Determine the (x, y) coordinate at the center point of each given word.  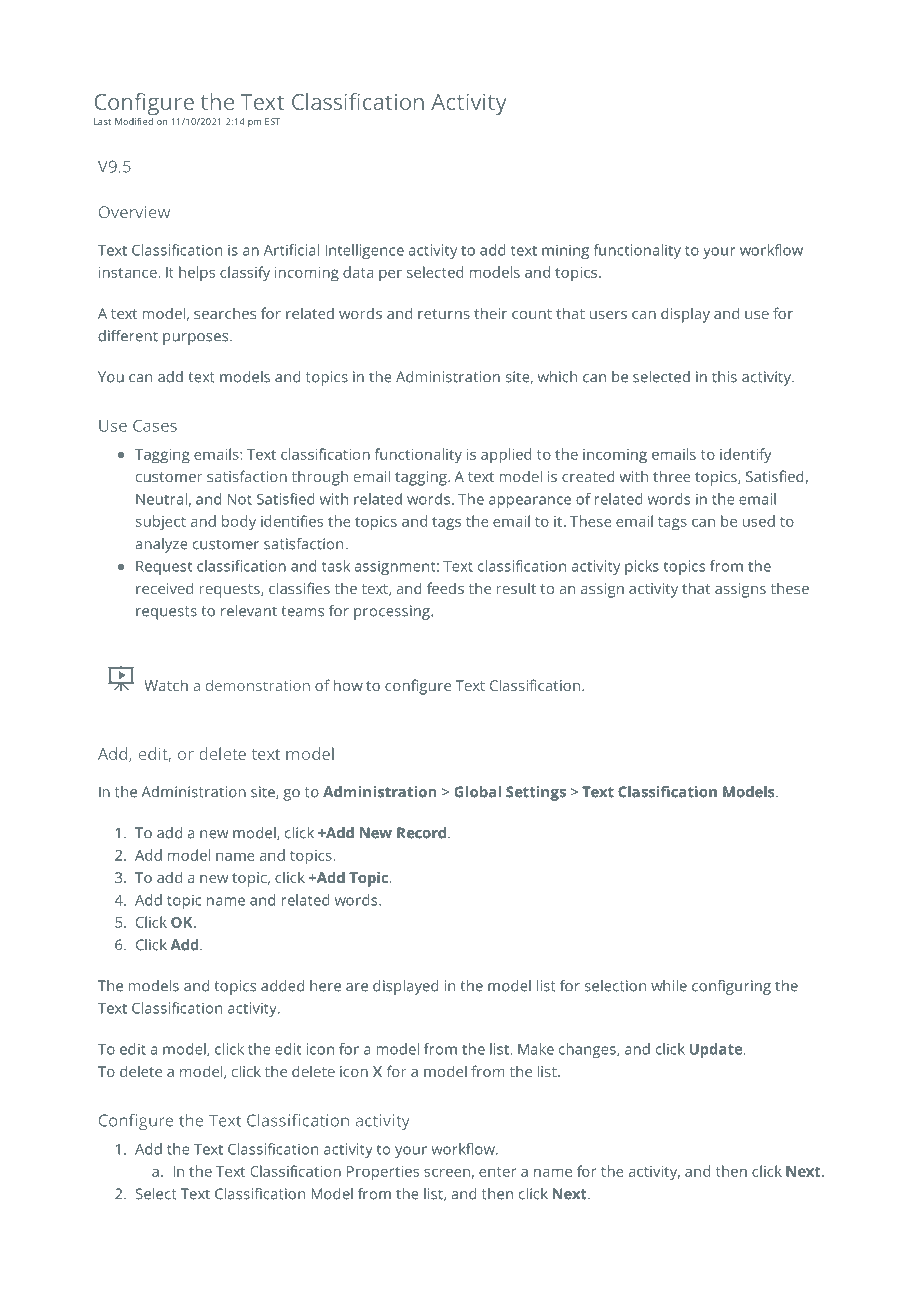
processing (393, 612)
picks (642, 567)
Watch (166, 685)
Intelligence (364, 251)
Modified (134, 121)
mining (565, 251)
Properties (383, 1173)
